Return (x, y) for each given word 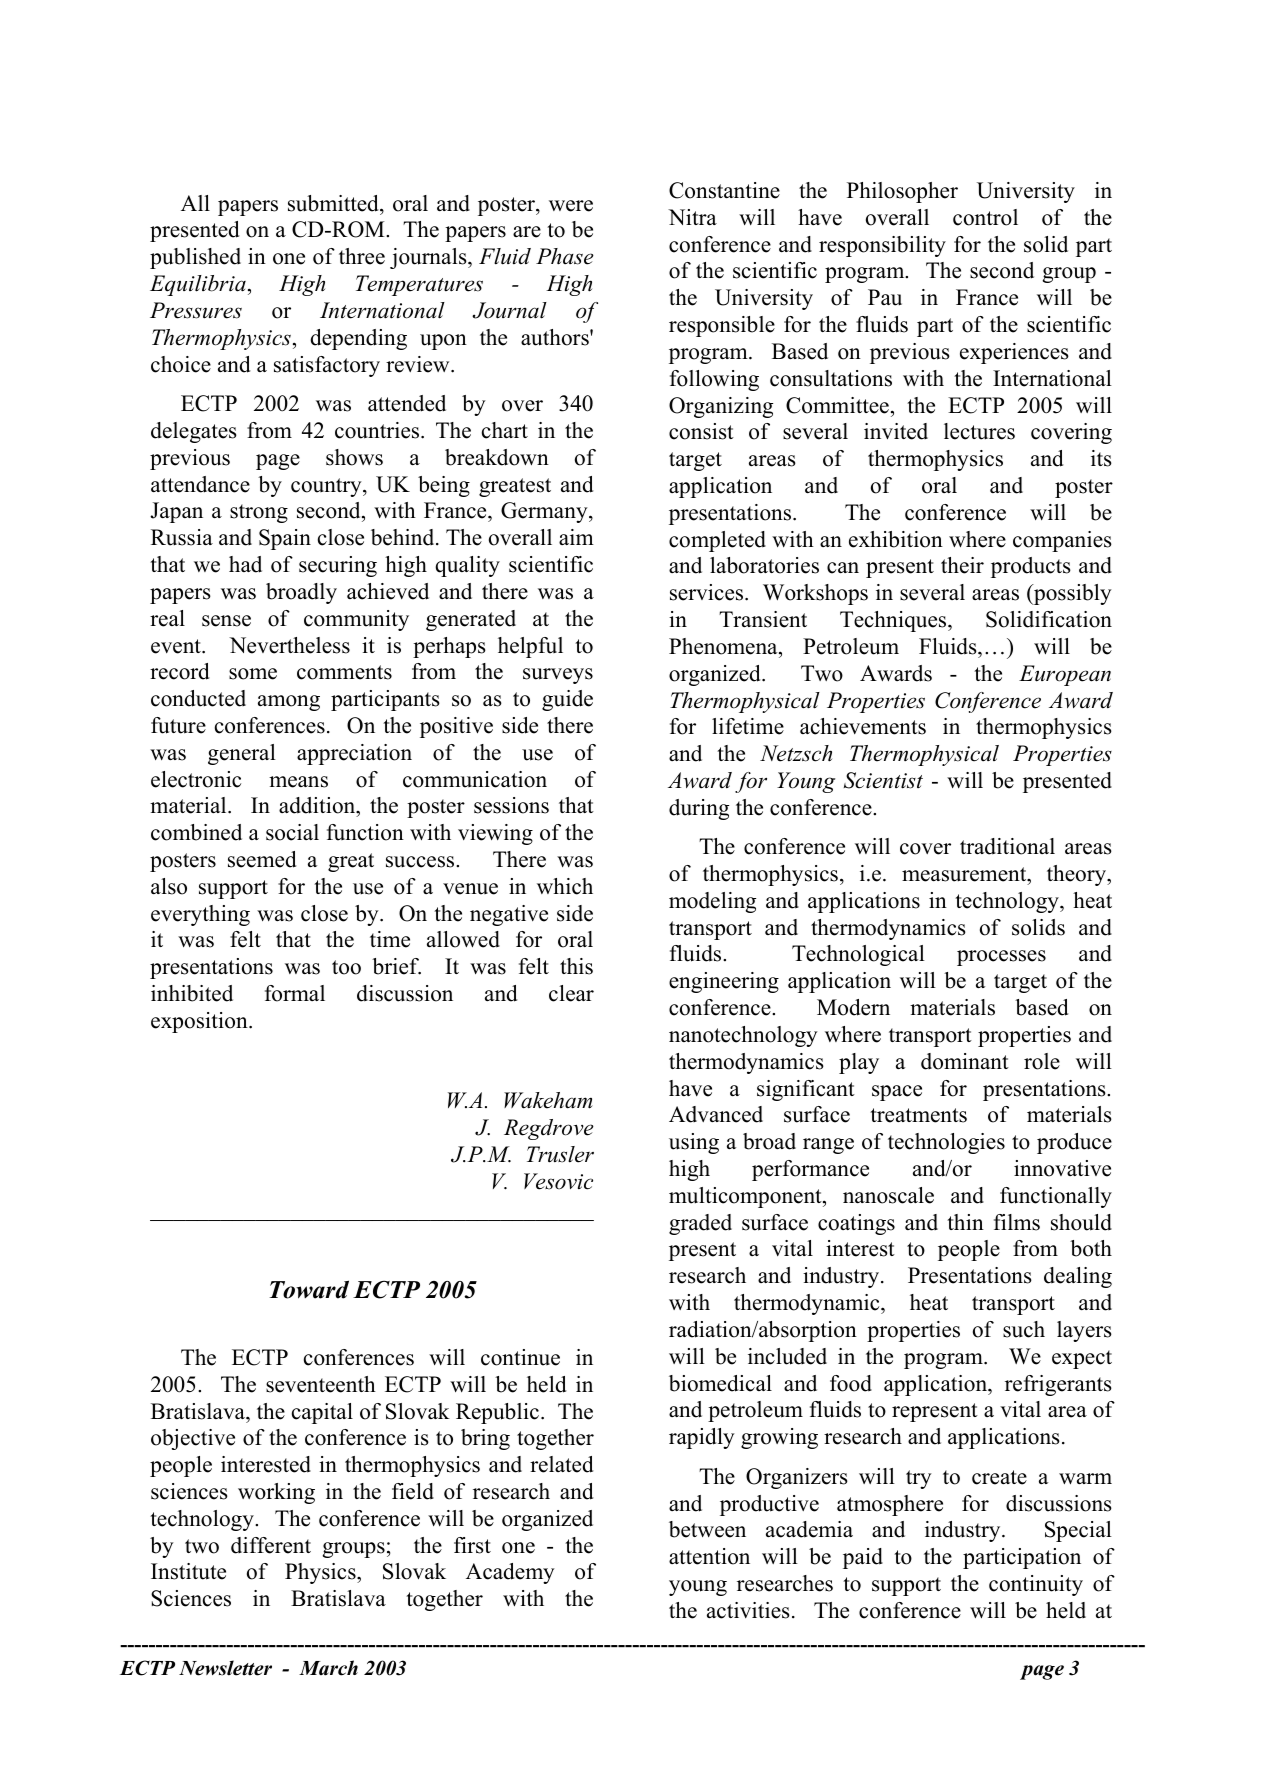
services (708, 592)
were (571, 206)
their (962, 565)
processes (1001, 958)
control (985, 217)
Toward (309, 1289)
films (1017, 1222)
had (245, 564)
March (328, 1668)
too (346, 967)
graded (700, 1224)
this (576, 966)
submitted (334, 203)
